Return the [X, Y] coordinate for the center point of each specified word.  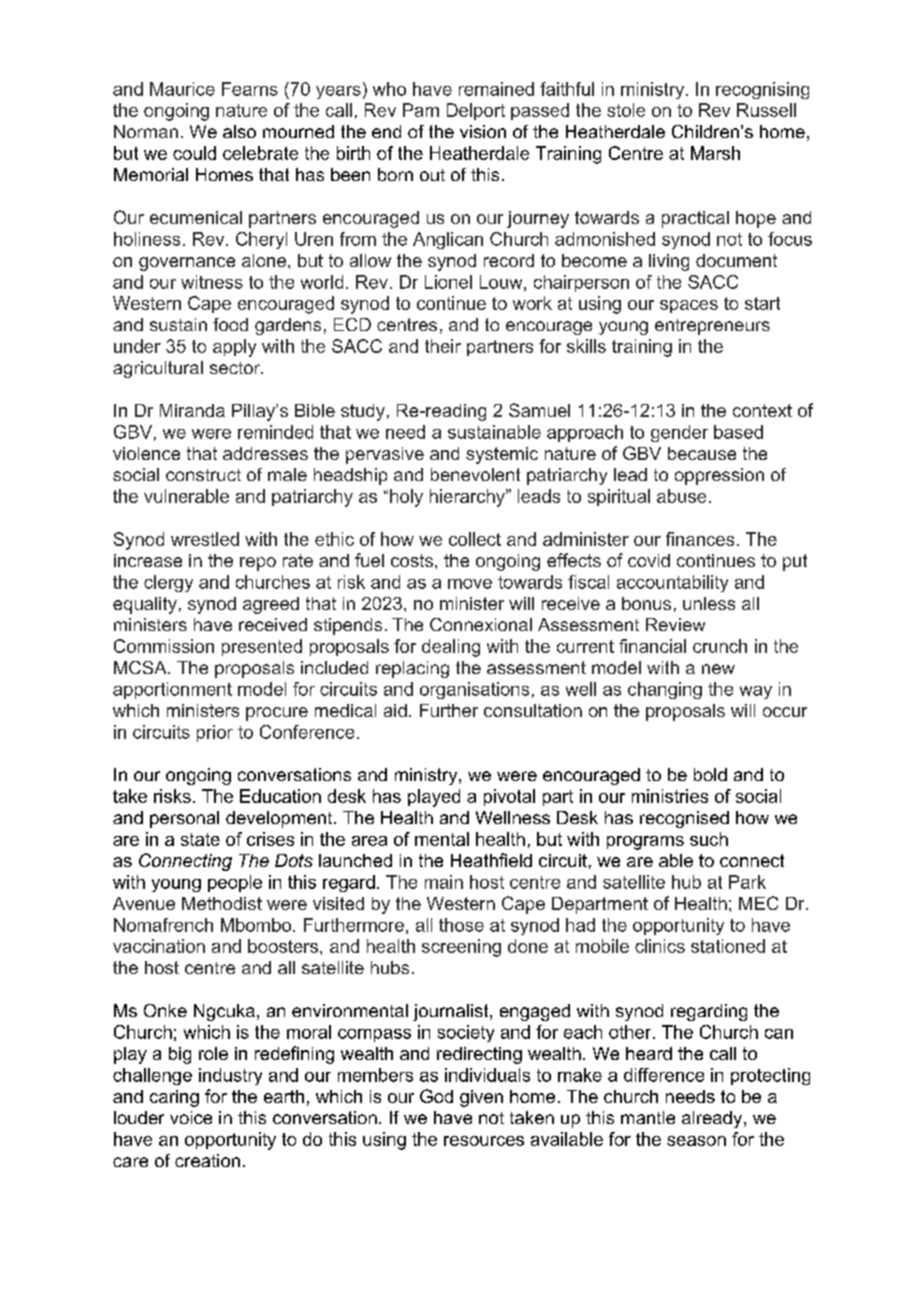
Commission [164, 646]
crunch [720, 646]
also [239, 131]
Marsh [715, 153]
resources [484, 1141]
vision [483, 131]
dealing [451, 648]
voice [191, 1117]
